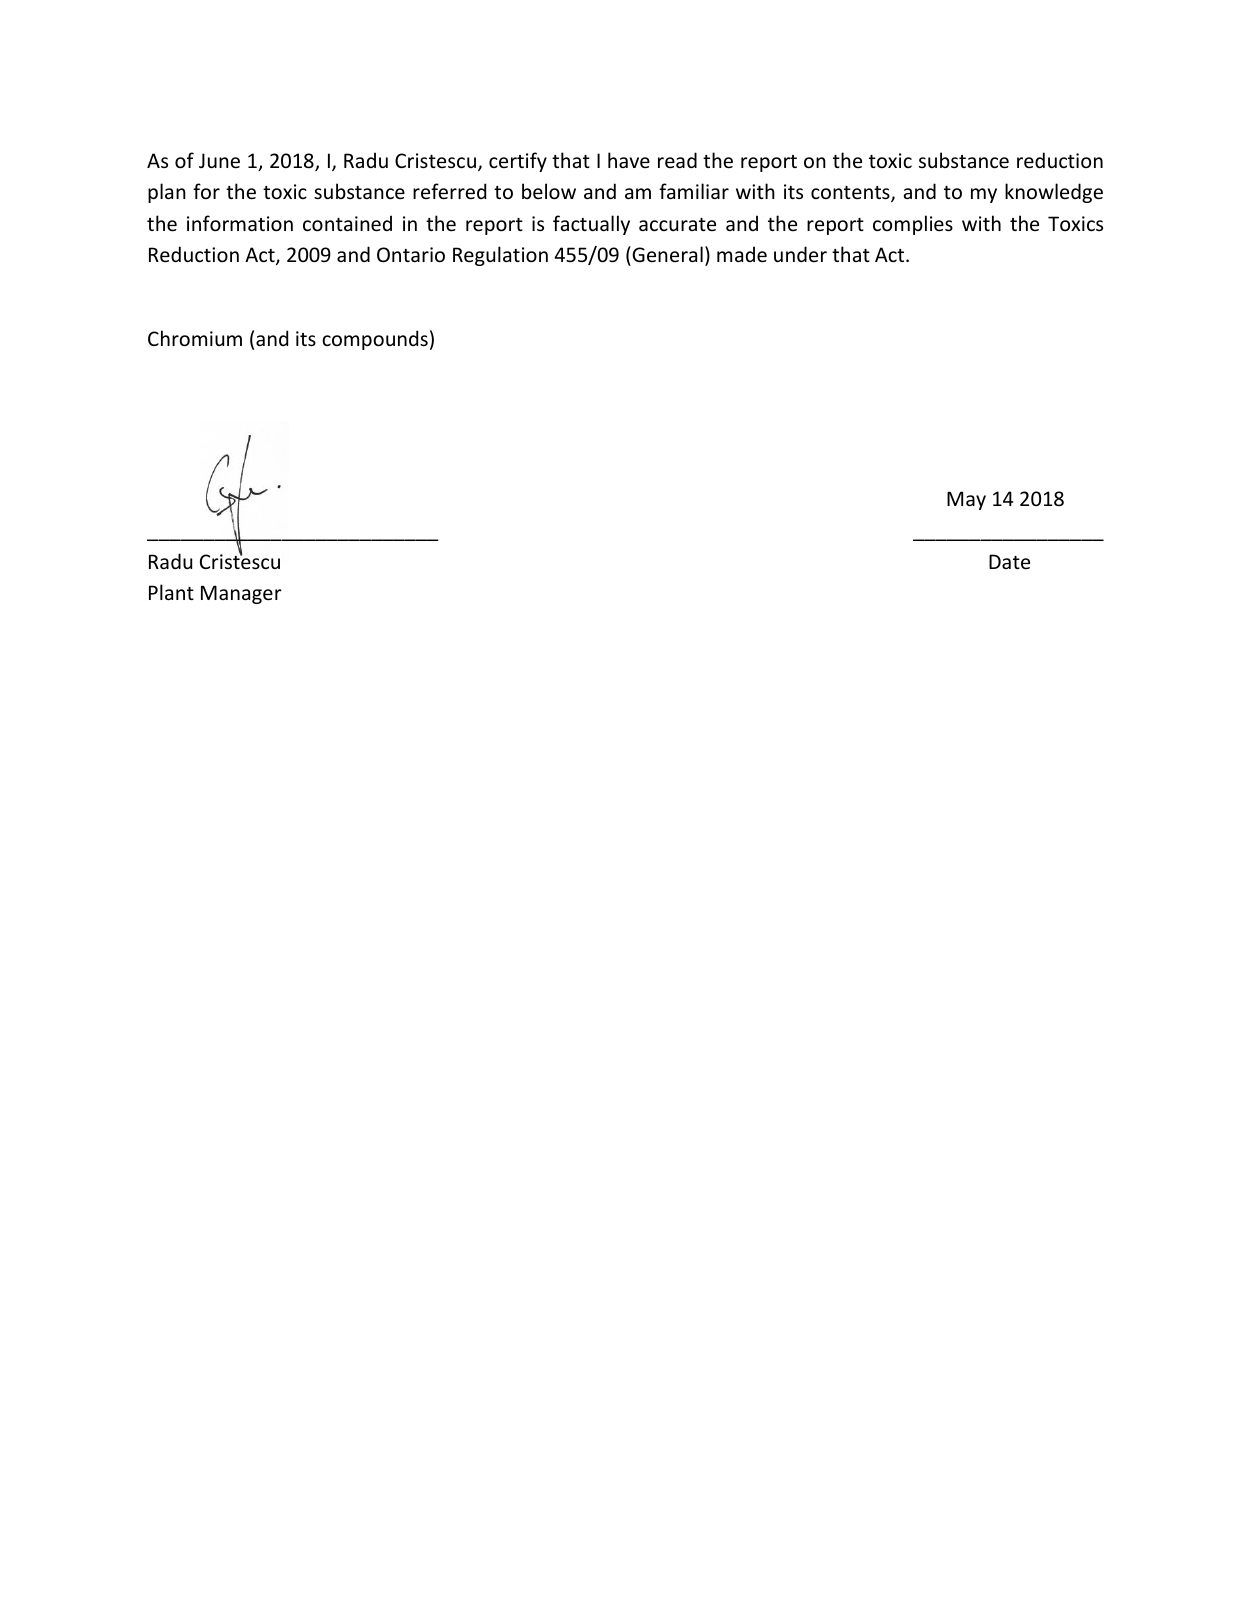  I want to click on under, so click(800, 254).
